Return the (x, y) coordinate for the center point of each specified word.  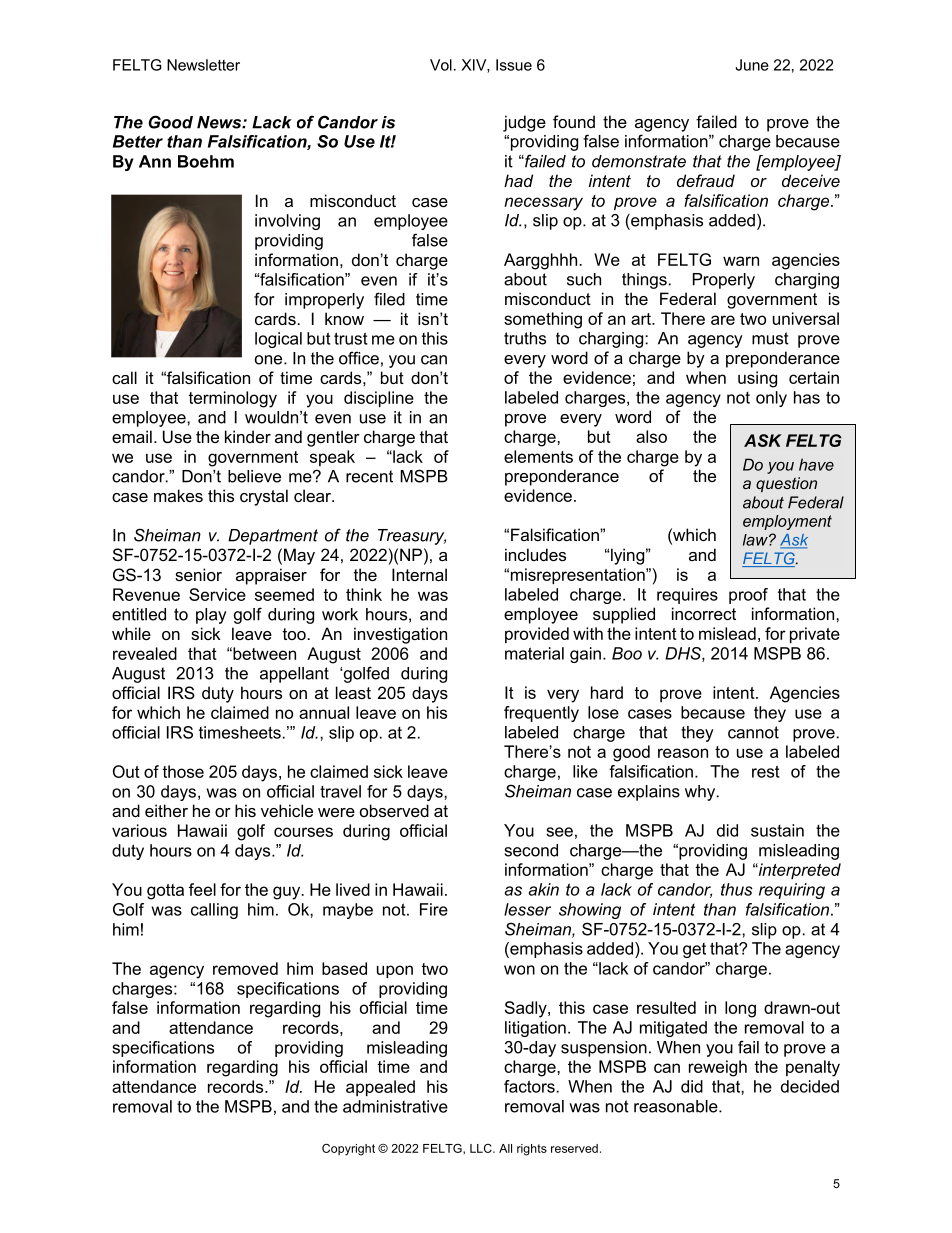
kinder (248, 436)
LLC (482, 1148)
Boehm (206, 161)
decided (810, 1086)
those (183, 771)
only (771, 399)
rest (766, 771)
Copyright (348, 1150)
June (752, 65)
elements (538, 456)
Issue (514, 65)
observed (394, 810)
